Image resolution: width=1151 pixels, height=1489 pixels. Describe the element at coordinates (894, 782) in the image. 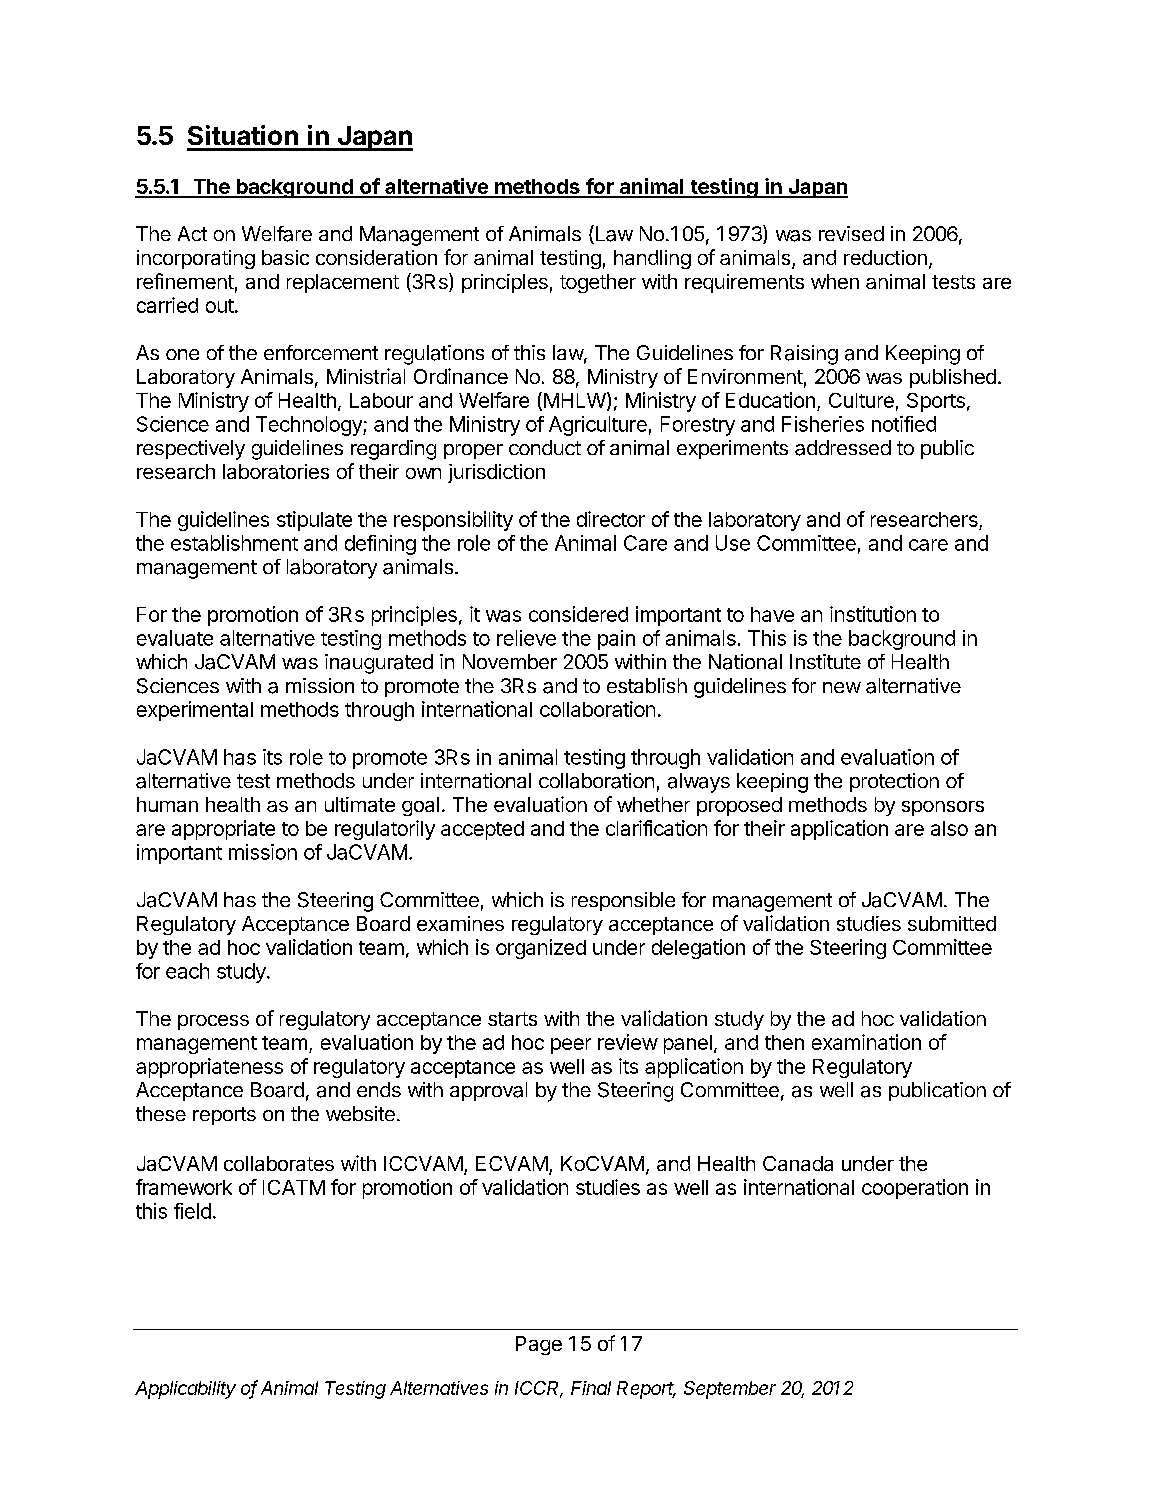

I see `protection` at that location.
